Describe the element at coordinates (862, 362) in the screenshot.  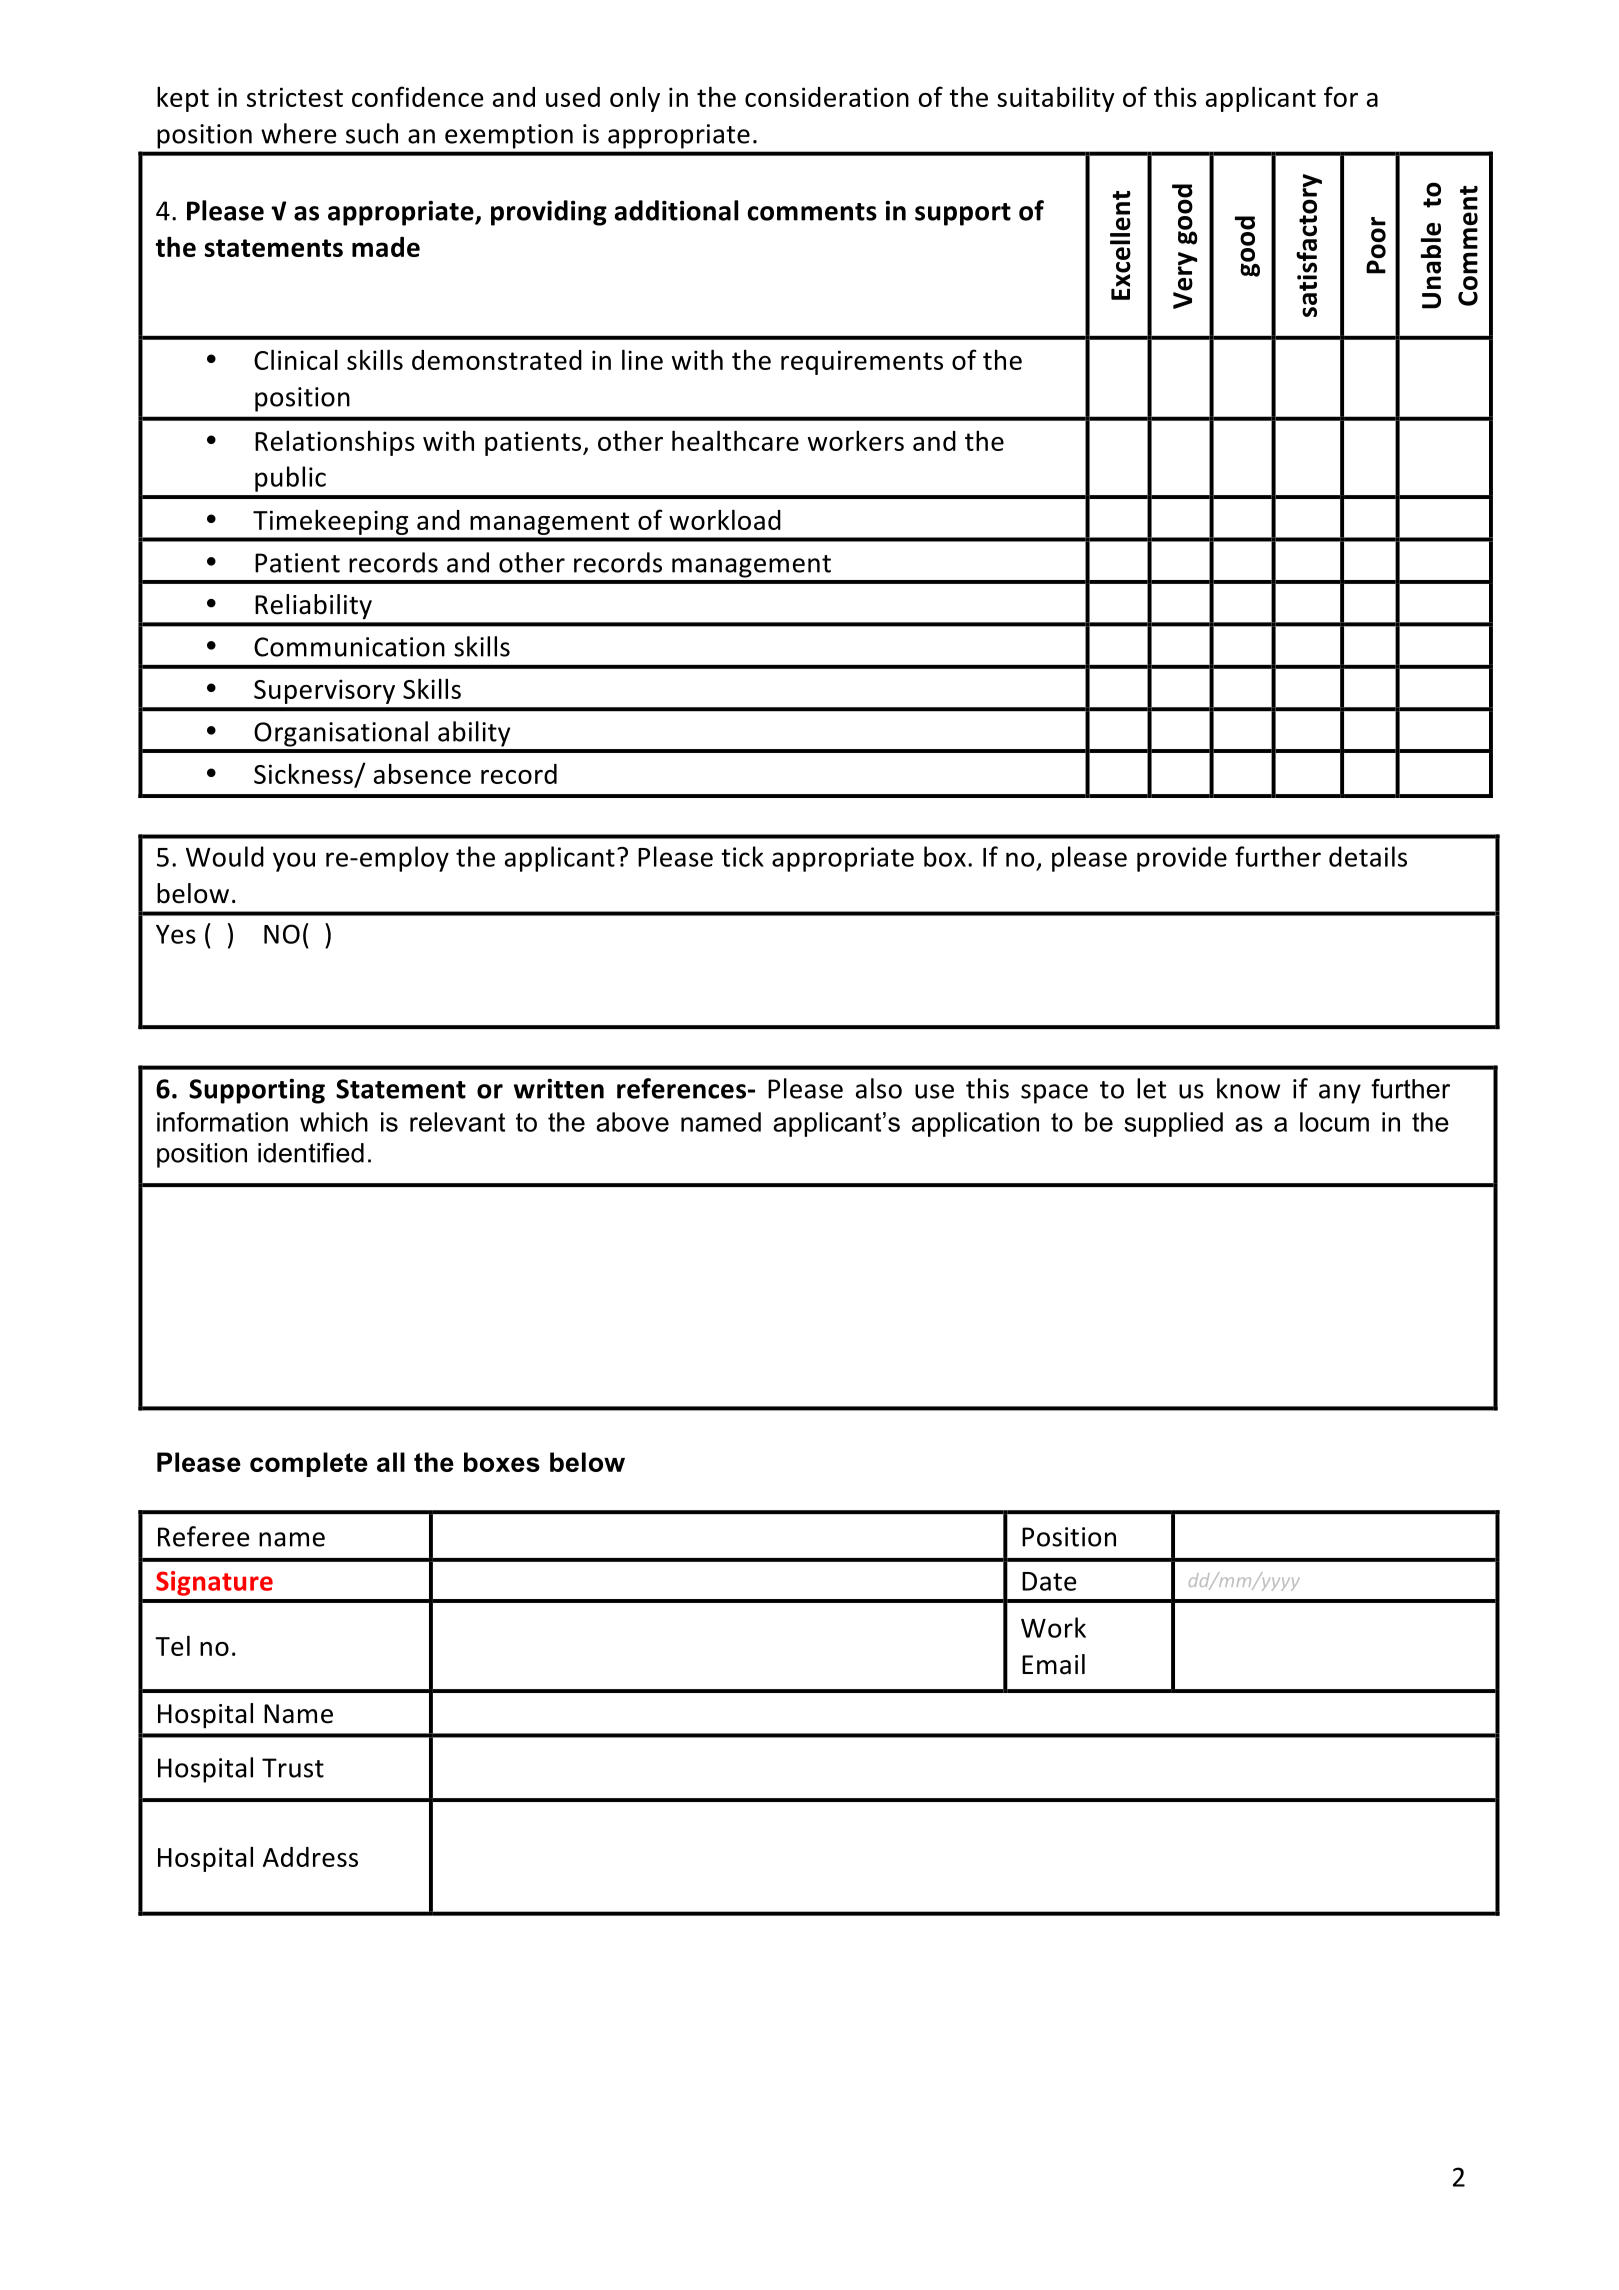
I see `requirements` at that location.
